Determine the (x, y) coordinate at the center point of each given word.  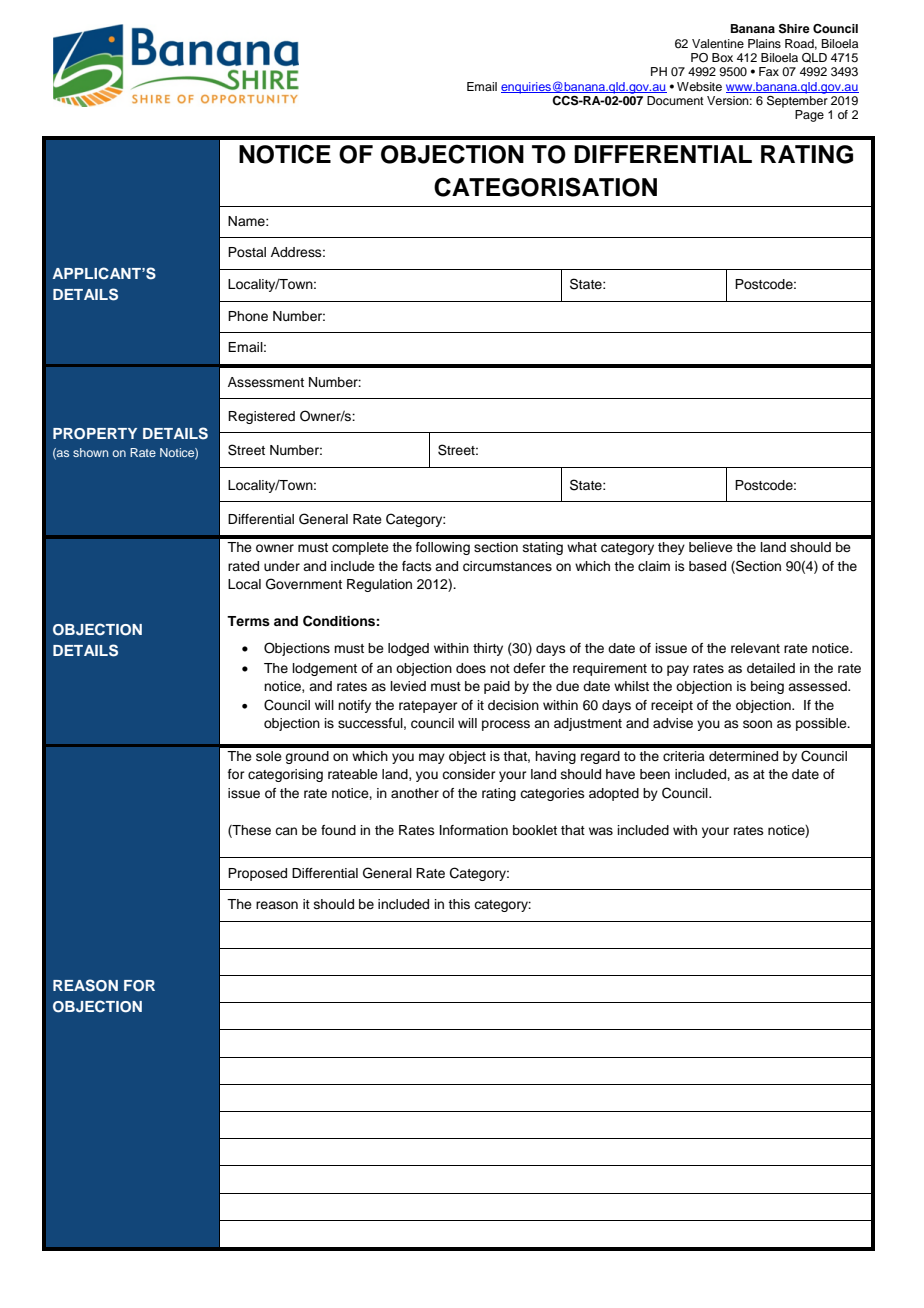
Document (675, 100)
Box (722, 57)
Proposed (257, 874)
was (601, 831)
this (459, 904)
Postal (247, 252)
